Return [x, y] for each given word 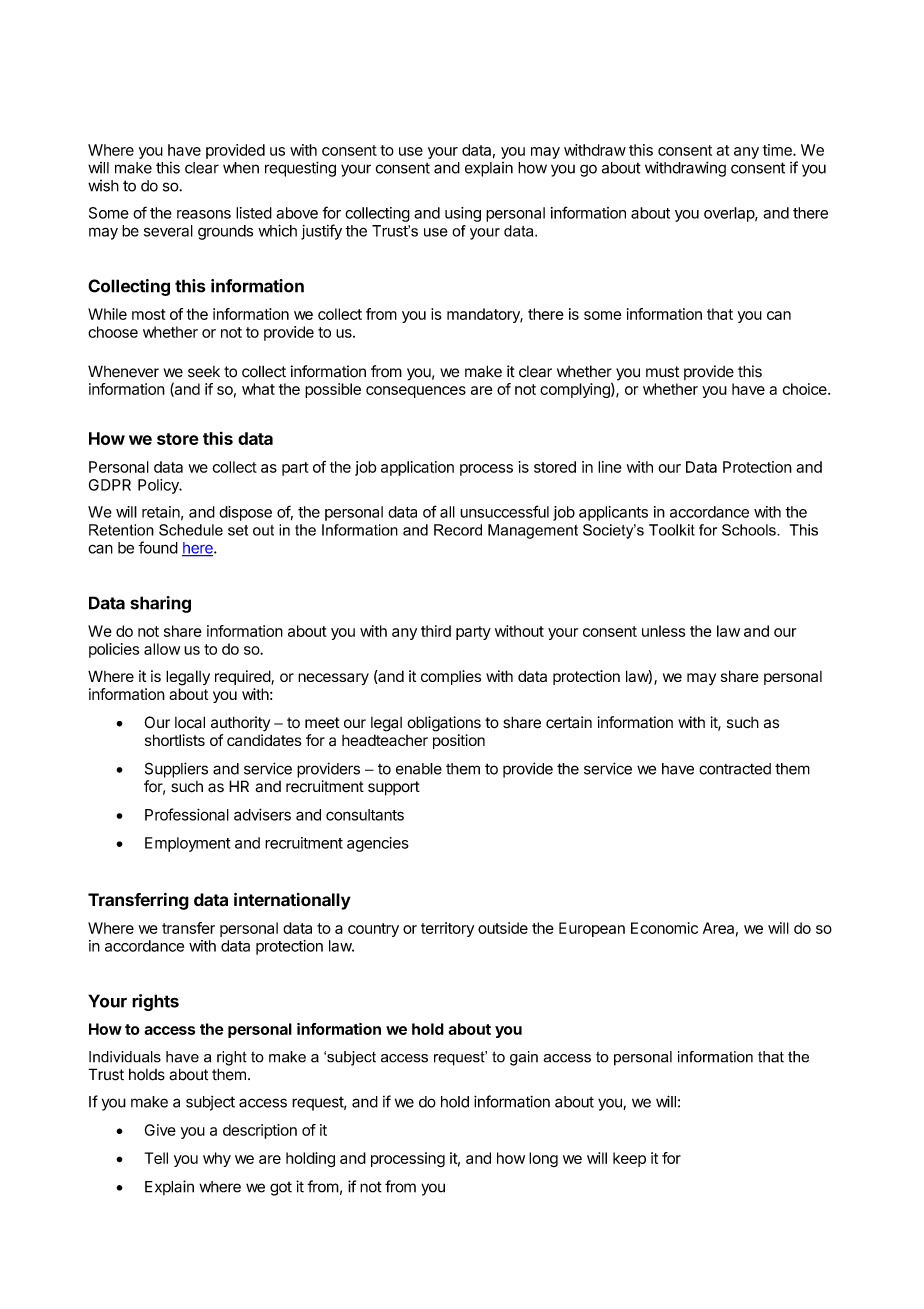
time [778, 150]
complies [451, 677]
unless [664, 631]
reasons [204, 214]
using [463, 214]
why [217, 1159]
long [543, 1159]
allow [162, 649]
